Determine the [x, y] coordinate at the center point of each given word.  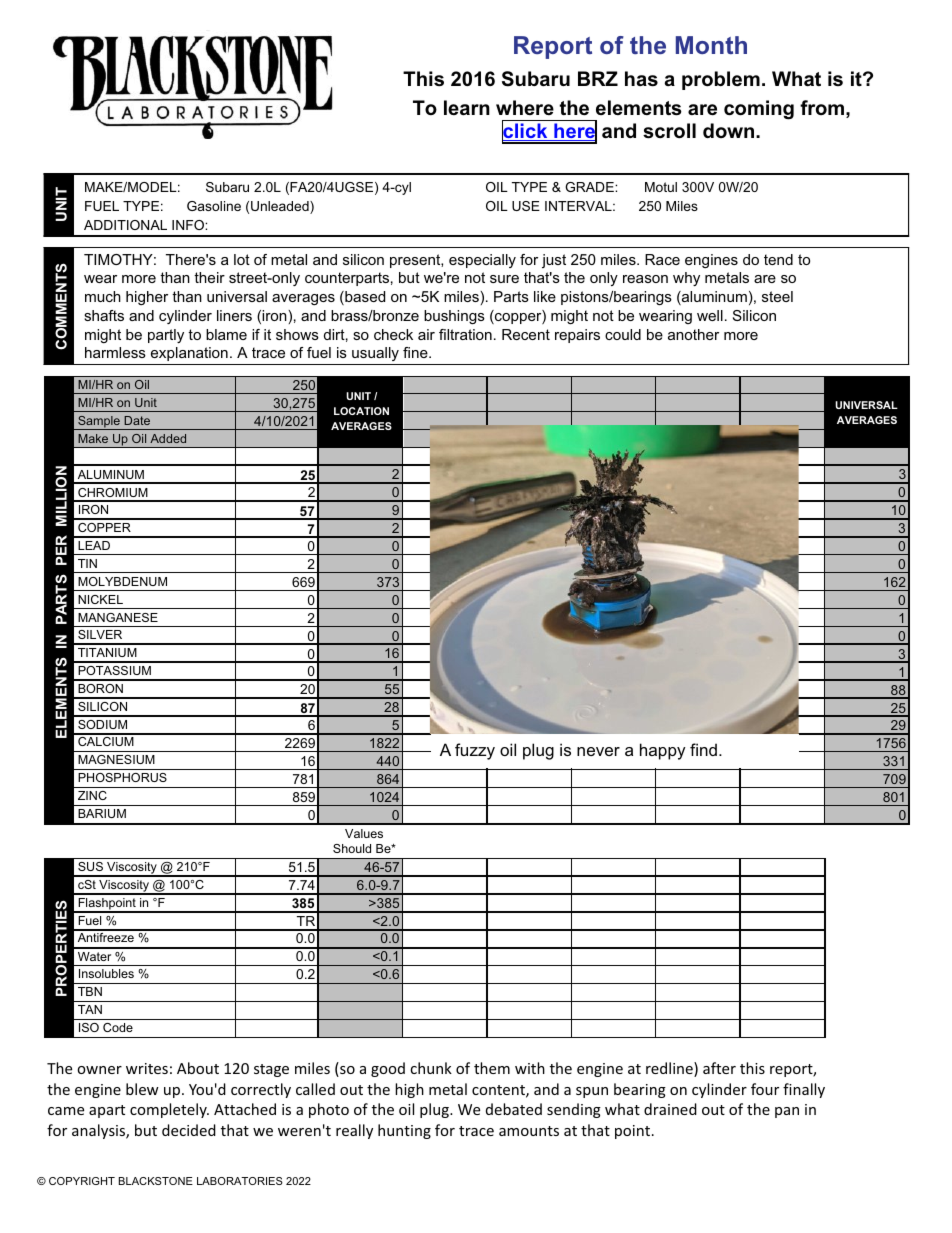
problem [721, 80]
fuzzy [475, 751]
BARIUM [102, 813]
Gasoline [214, 206]
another [693, 334]
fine [416, 352]
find [703, 749]
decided [189, 1130]
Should [352, 848]
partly [166, 336]
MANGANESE [118, 617]
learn [467, 108]
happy [663, 751]
